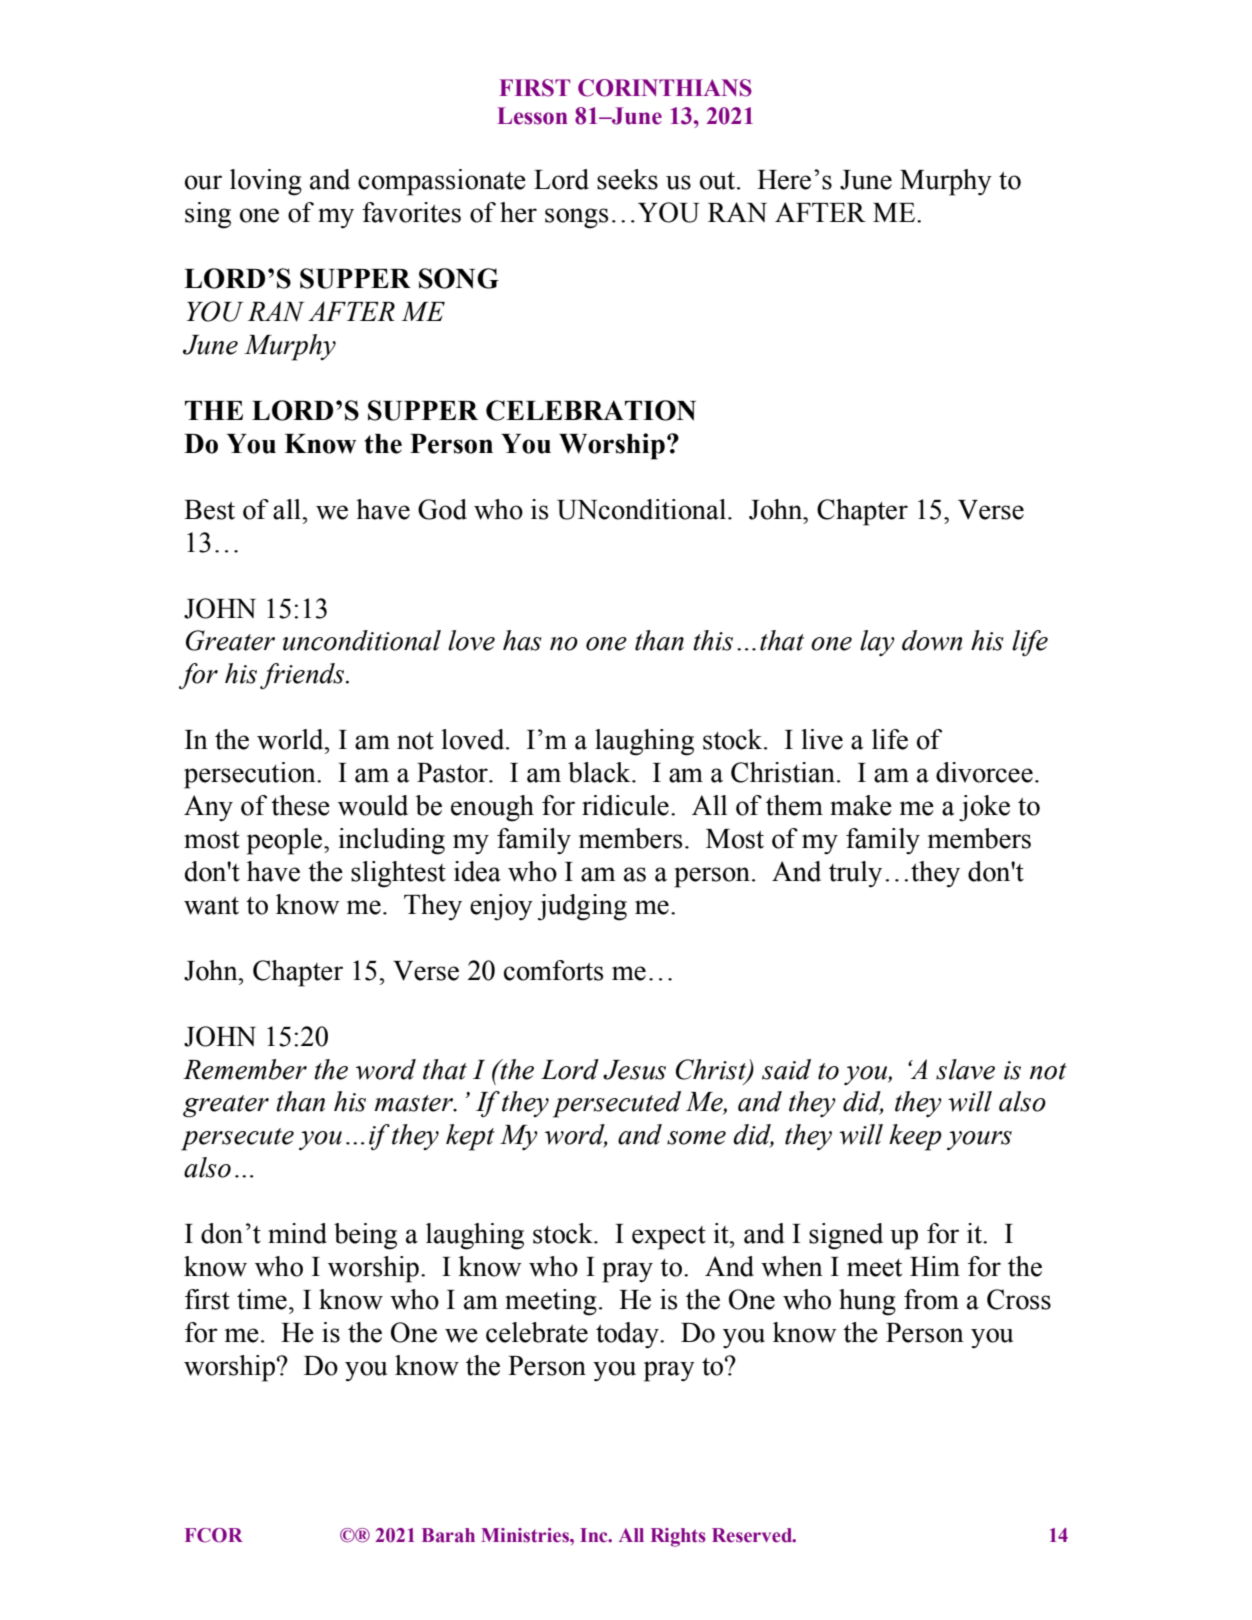  I want to click on down, so click(932, 640).
